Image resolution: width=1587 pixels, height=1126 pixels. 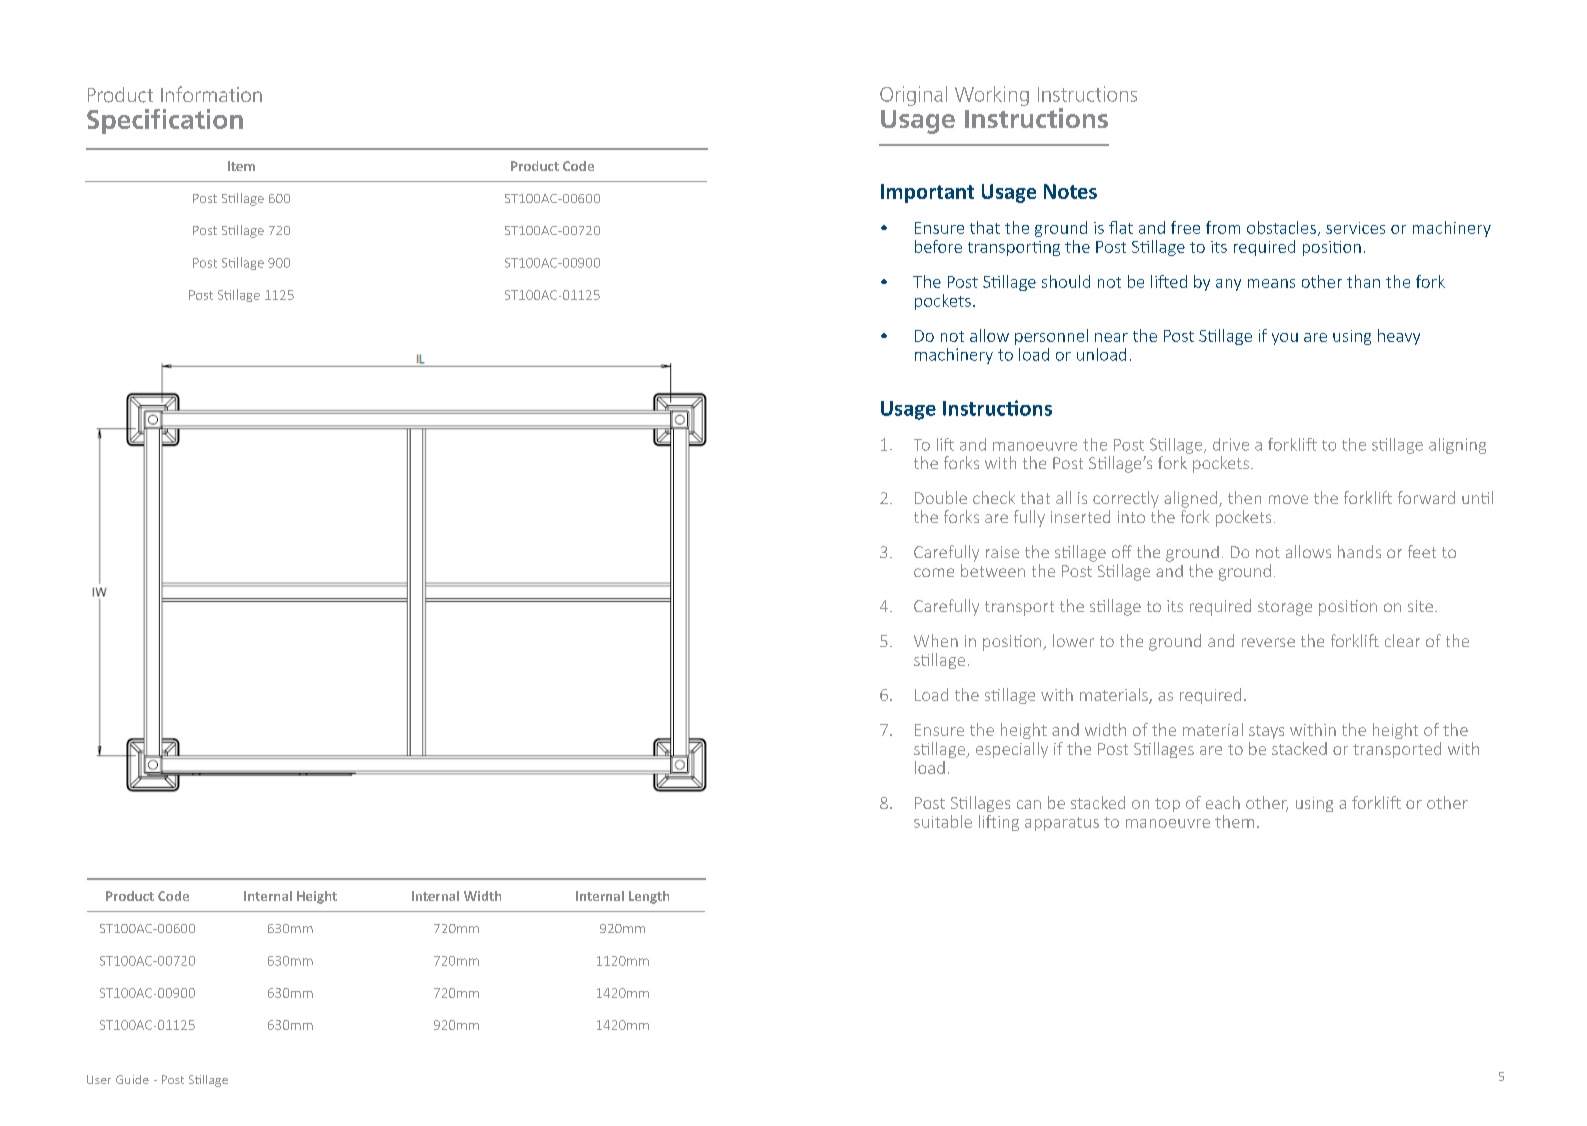 What do you see at coordinates (994, 497) in the screenshot?
I see `check` at bounding box center [994, 497].
